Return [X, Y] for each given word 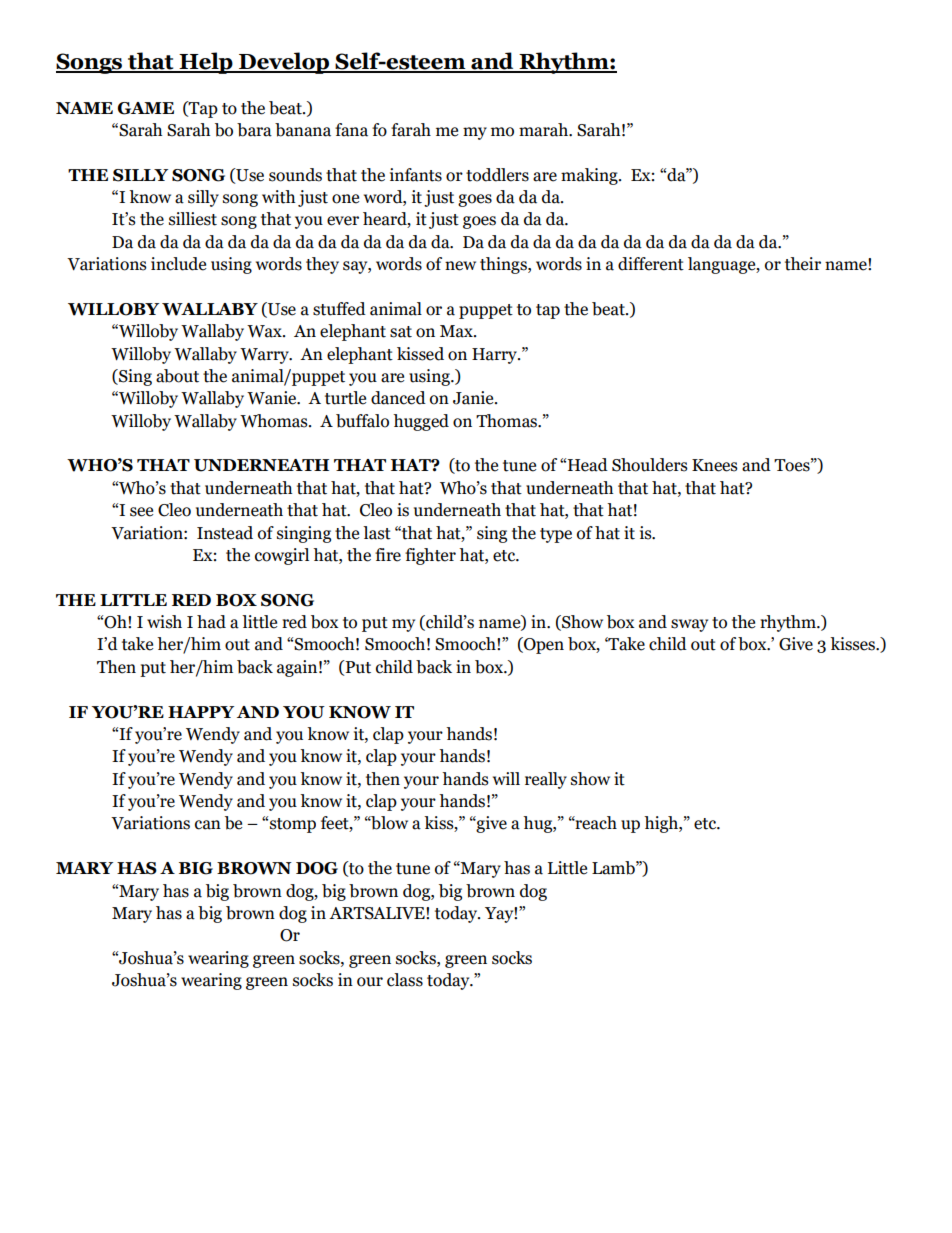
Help [206, 63]
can [208, 825]
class [405, 980]
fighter [430, 556]
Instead [225, 533]
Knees [715, 465]
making [590, 176]
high [662, 824]
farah [411, 130]
